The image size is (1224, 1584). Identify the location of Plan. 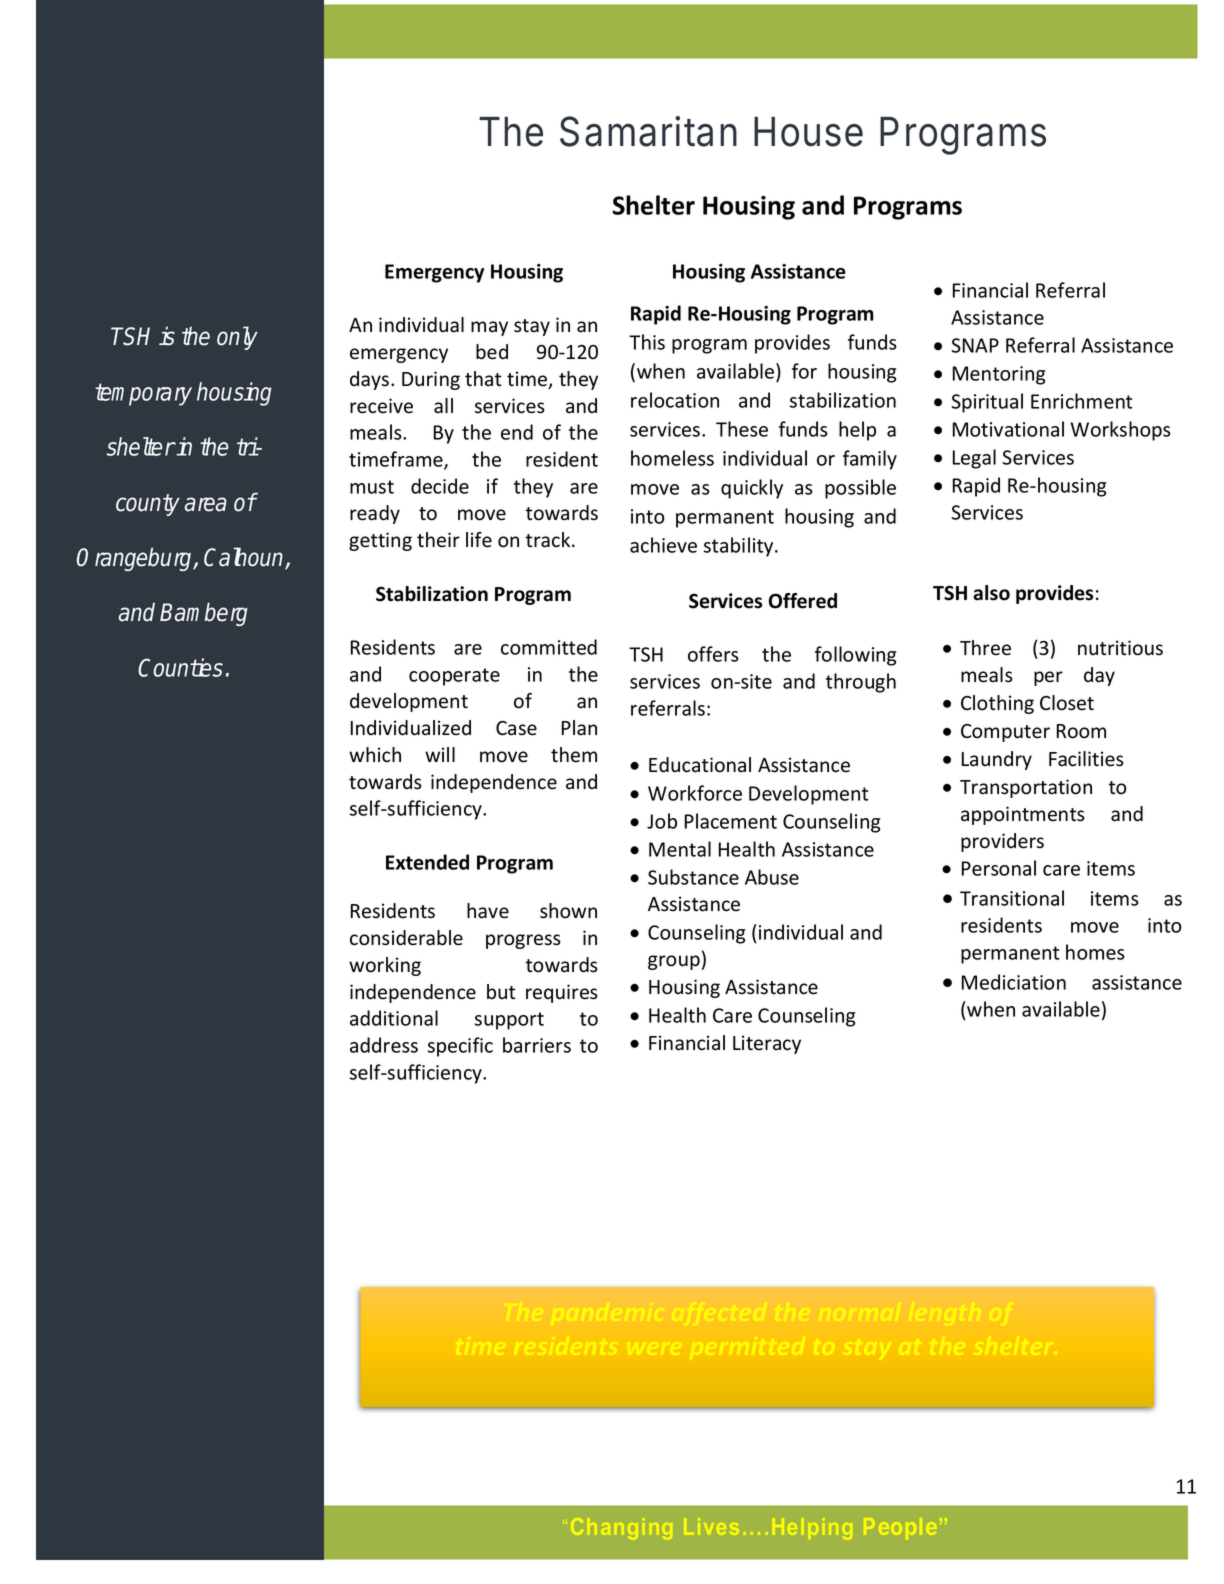
(579, 728).
